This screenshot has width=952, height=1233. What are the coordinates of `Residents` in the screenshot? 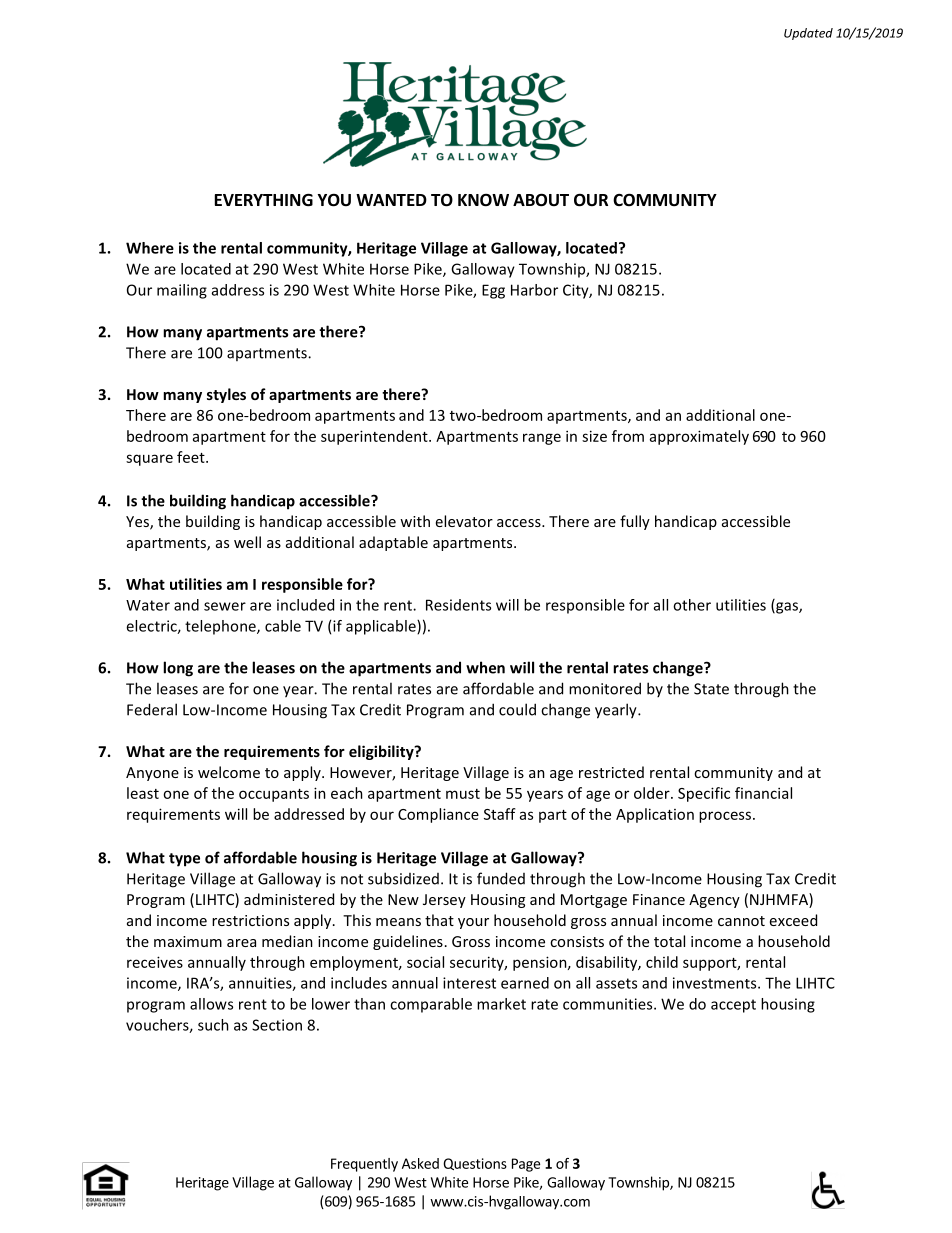 It's located at (458, 605).
